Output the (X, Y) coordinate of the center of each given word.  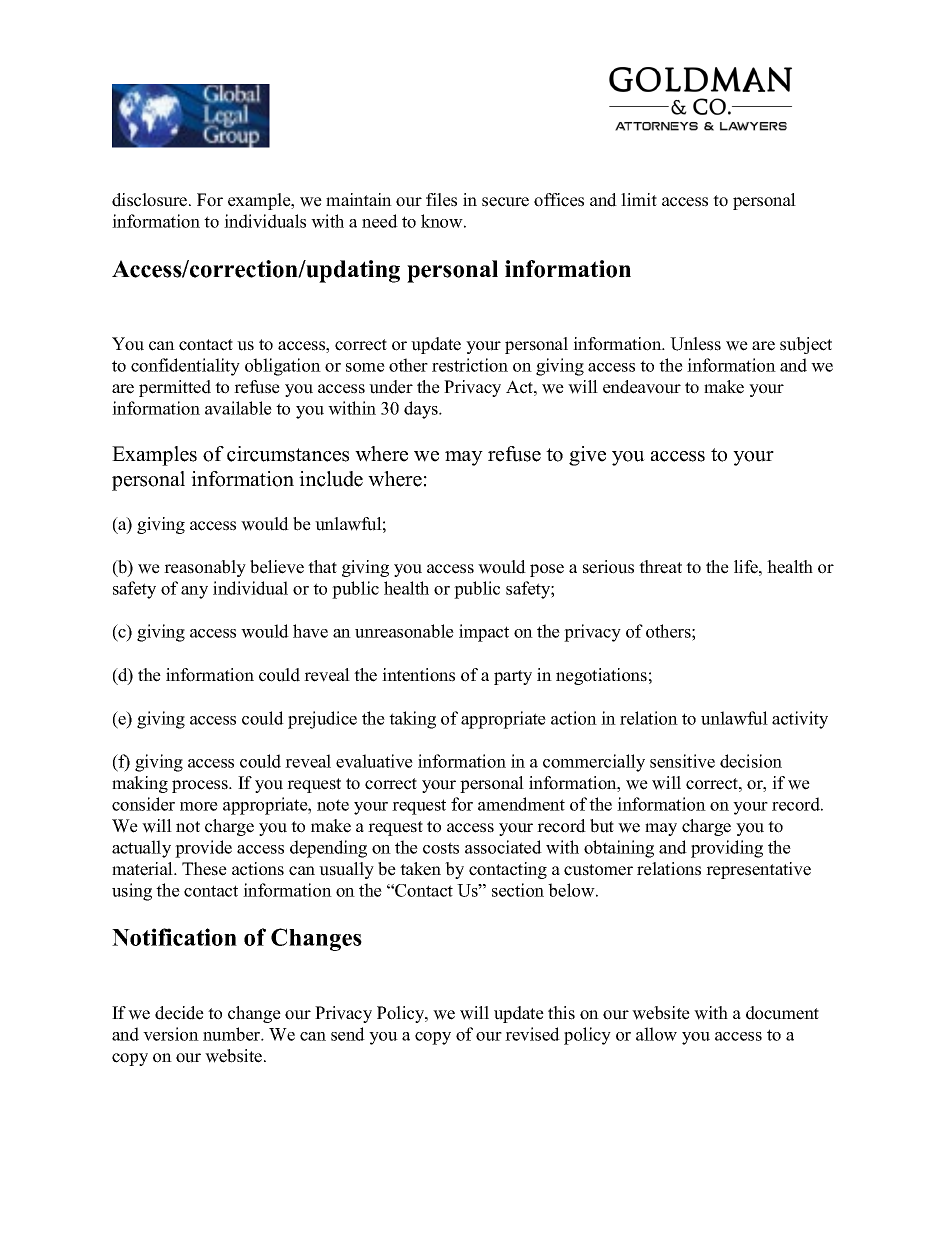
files (441, 200)
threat (660, 567)
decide (179, 1013)
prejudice (322, 720)
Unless (695, 344)
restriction (470, 365)
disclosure (151, 200)
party (513, 677)
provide (203, 849)
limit (639, 199)
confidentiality (185, 367)
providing (727, 849)
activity (800, 720)
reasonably (205, 568)
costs (441, 848)
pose (547, 570)
